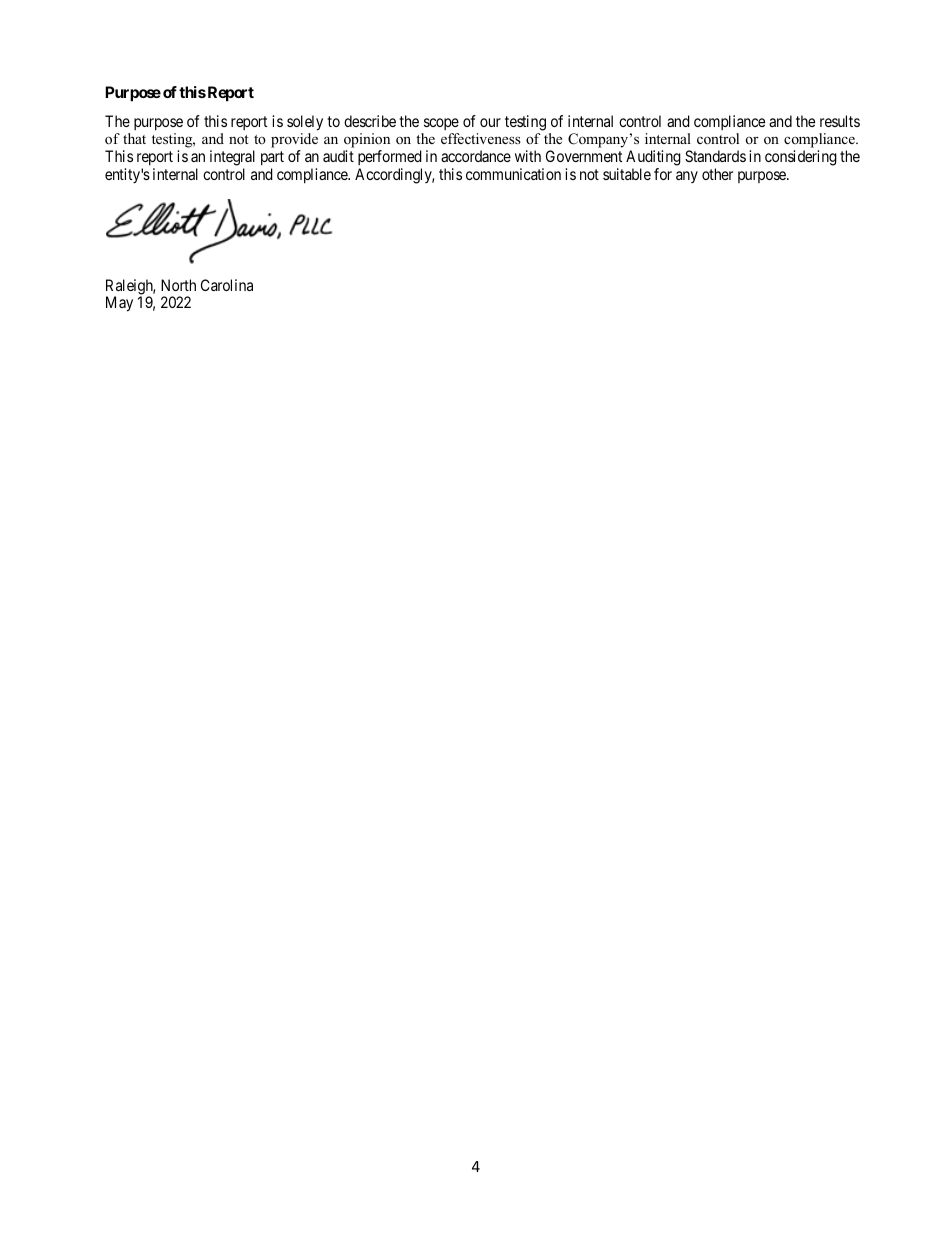 The height and width of the screenshot is (1233, 952). I want to click on Carolina, so click(227, 285).
